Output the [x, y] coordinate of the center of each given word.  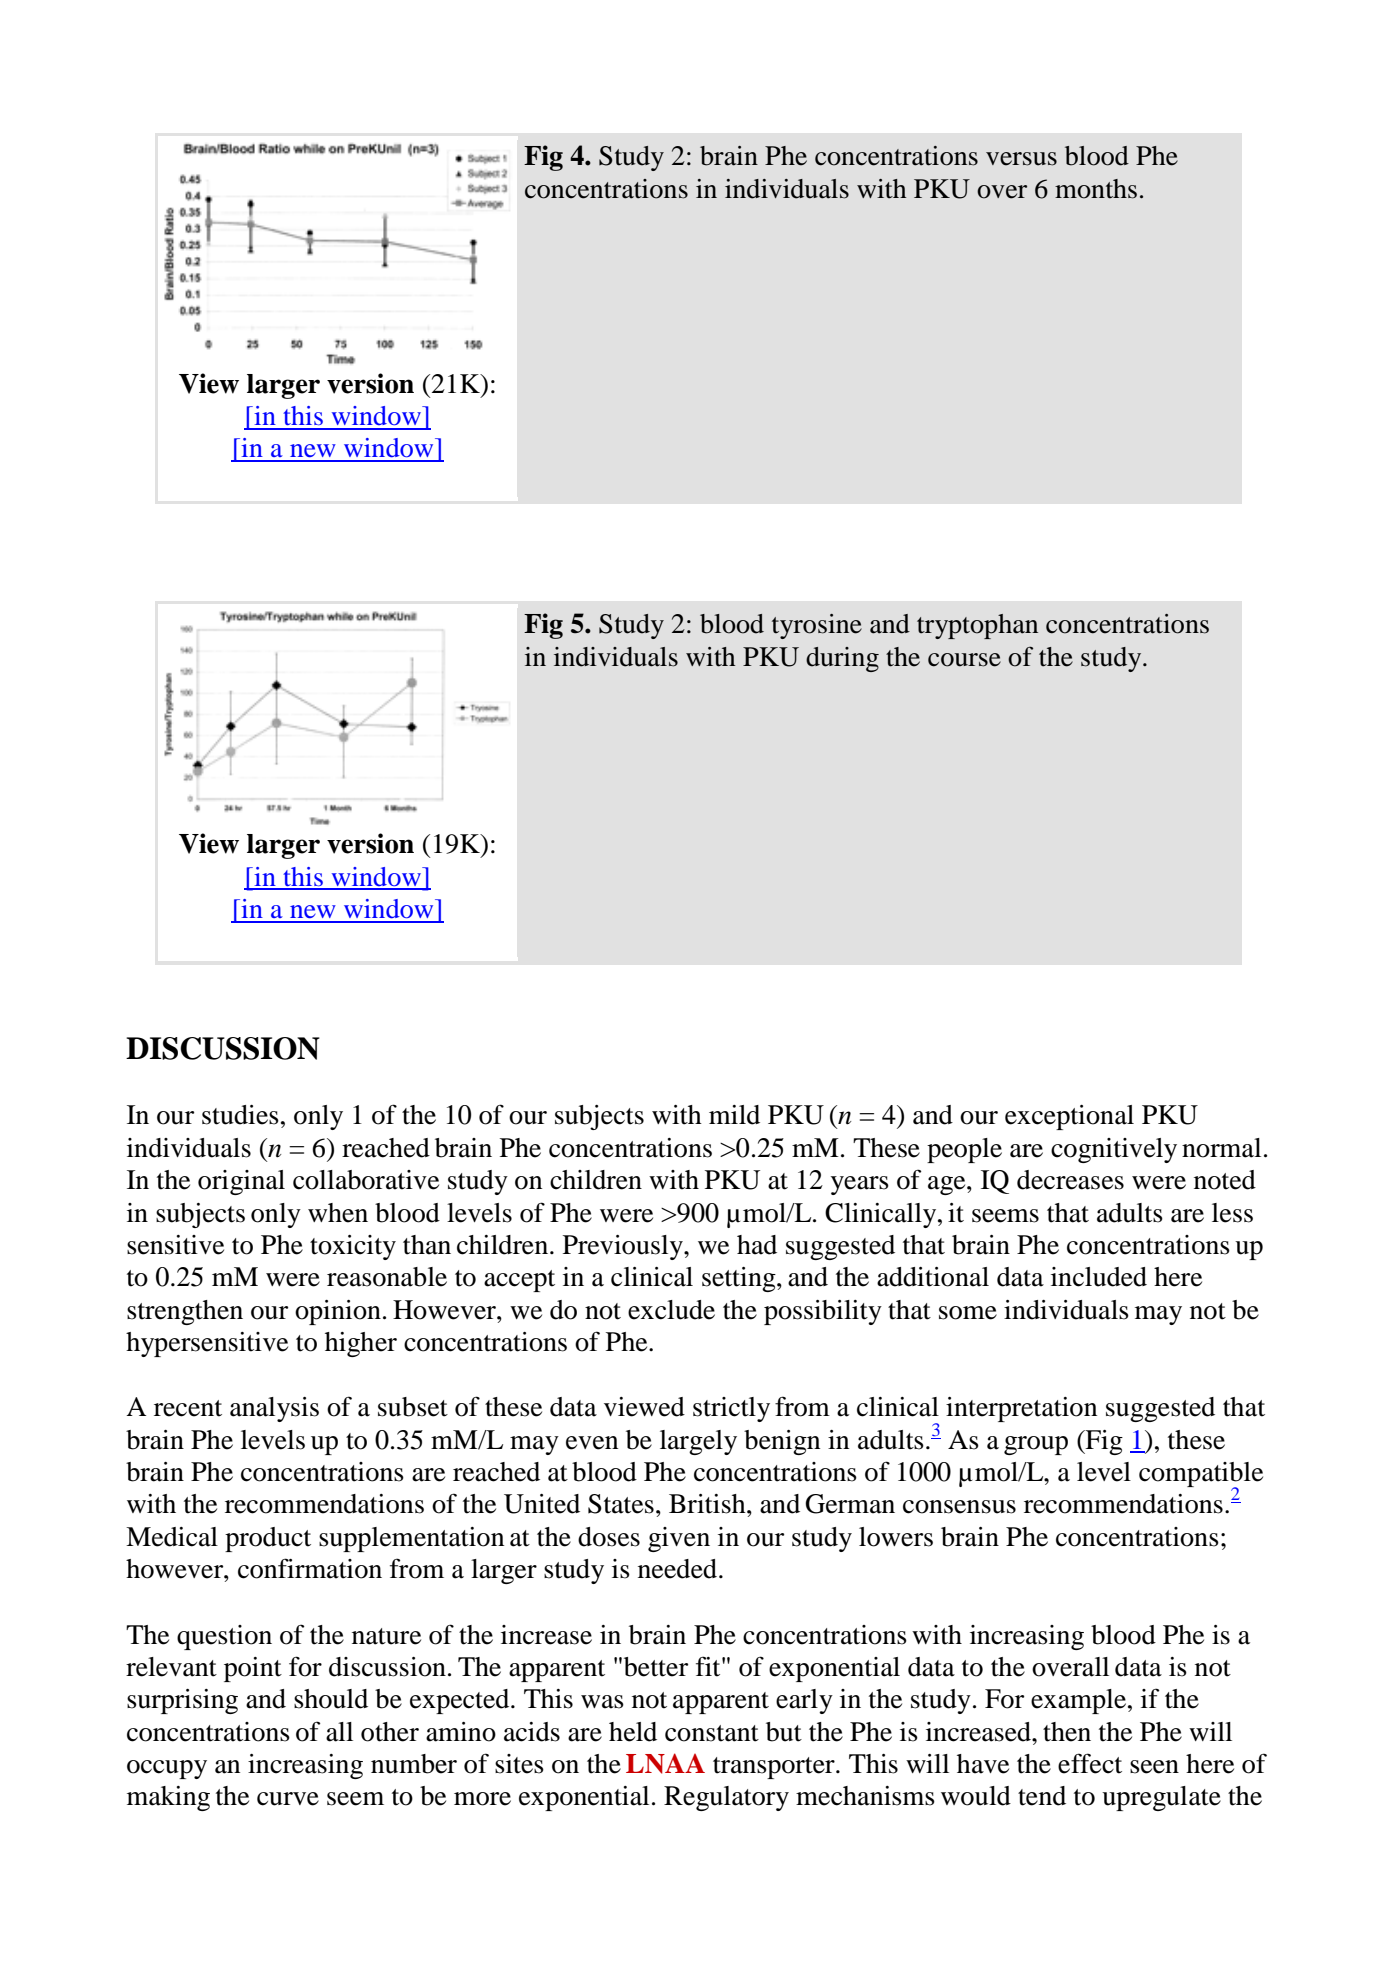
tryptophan [977, 626]
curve [288, 1799]
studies [240, 1115]
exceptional [1069, 1117]
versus [1021, 159]
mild [734, 1115]
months [1096, 189]
